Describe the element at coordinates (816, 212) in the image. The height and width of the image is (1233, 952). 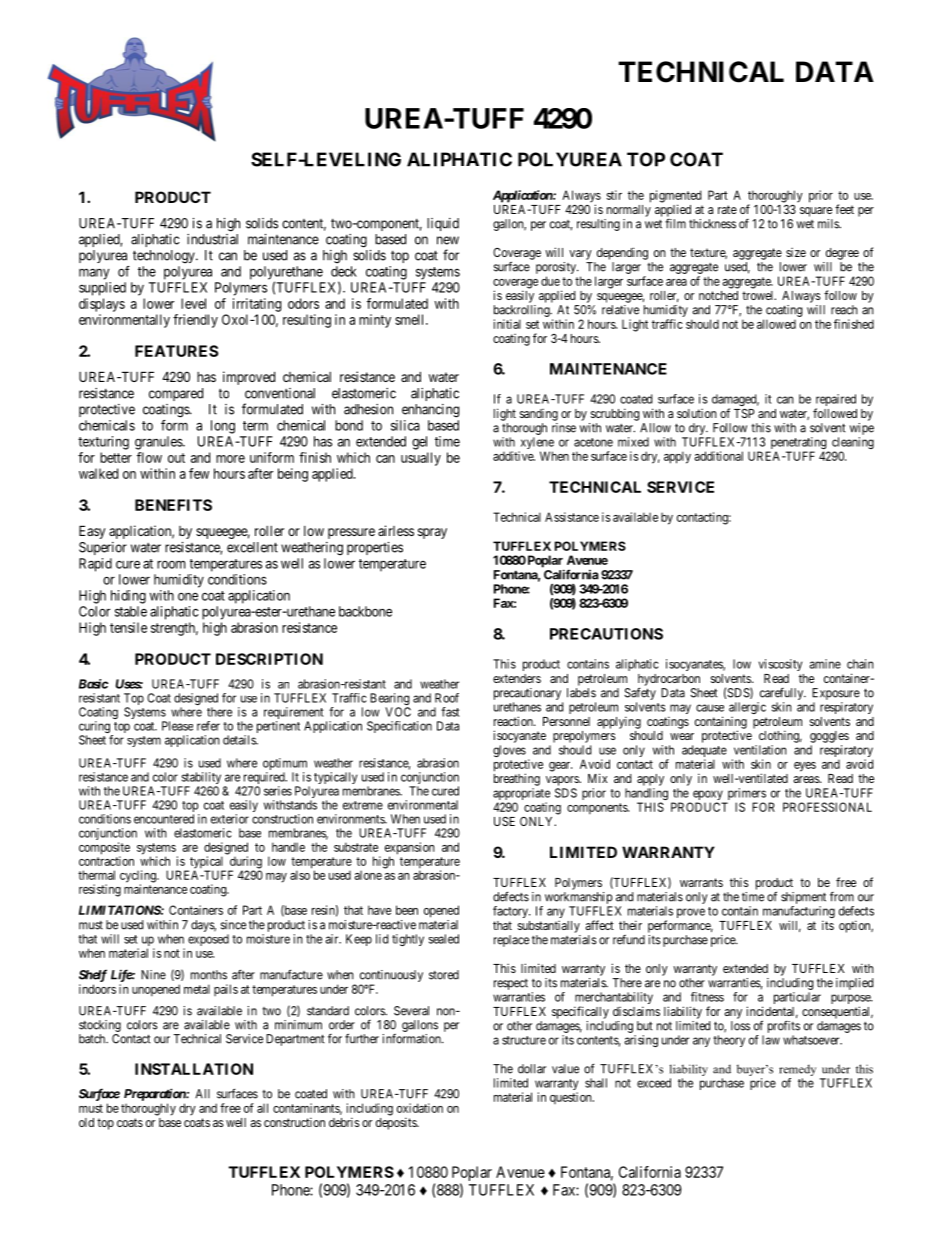
I see `square` at that location.
